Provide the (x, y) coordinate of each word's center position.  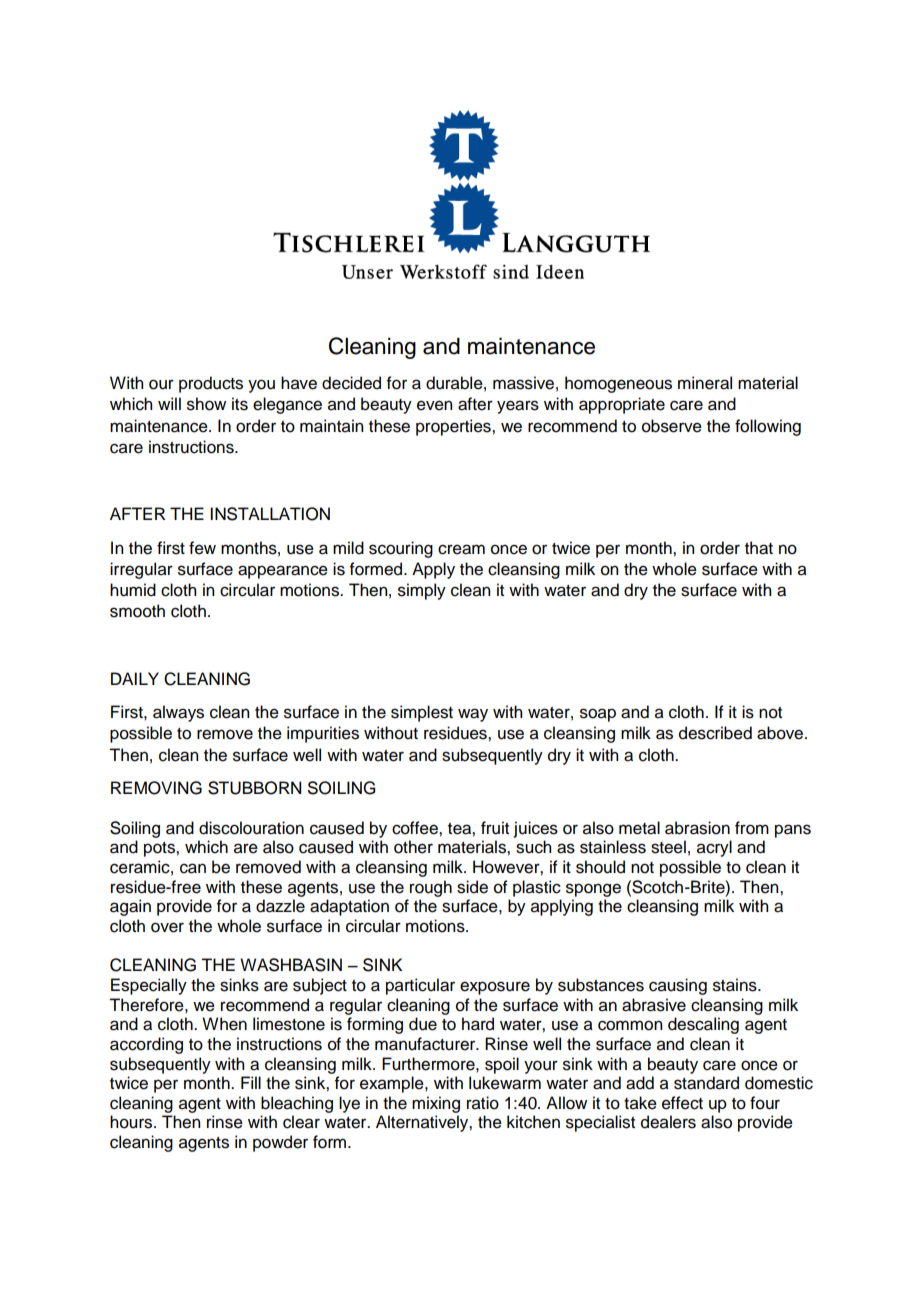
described (715, 733)
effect (682, 1103)
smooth (137, 611)
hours (132, 1122)
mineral (705, 383)
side (472, 887)
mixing (436, 1104)
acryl (714, 848)
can (193, 868)
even (434, 405)
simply (422, 591)
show (206, 404)
